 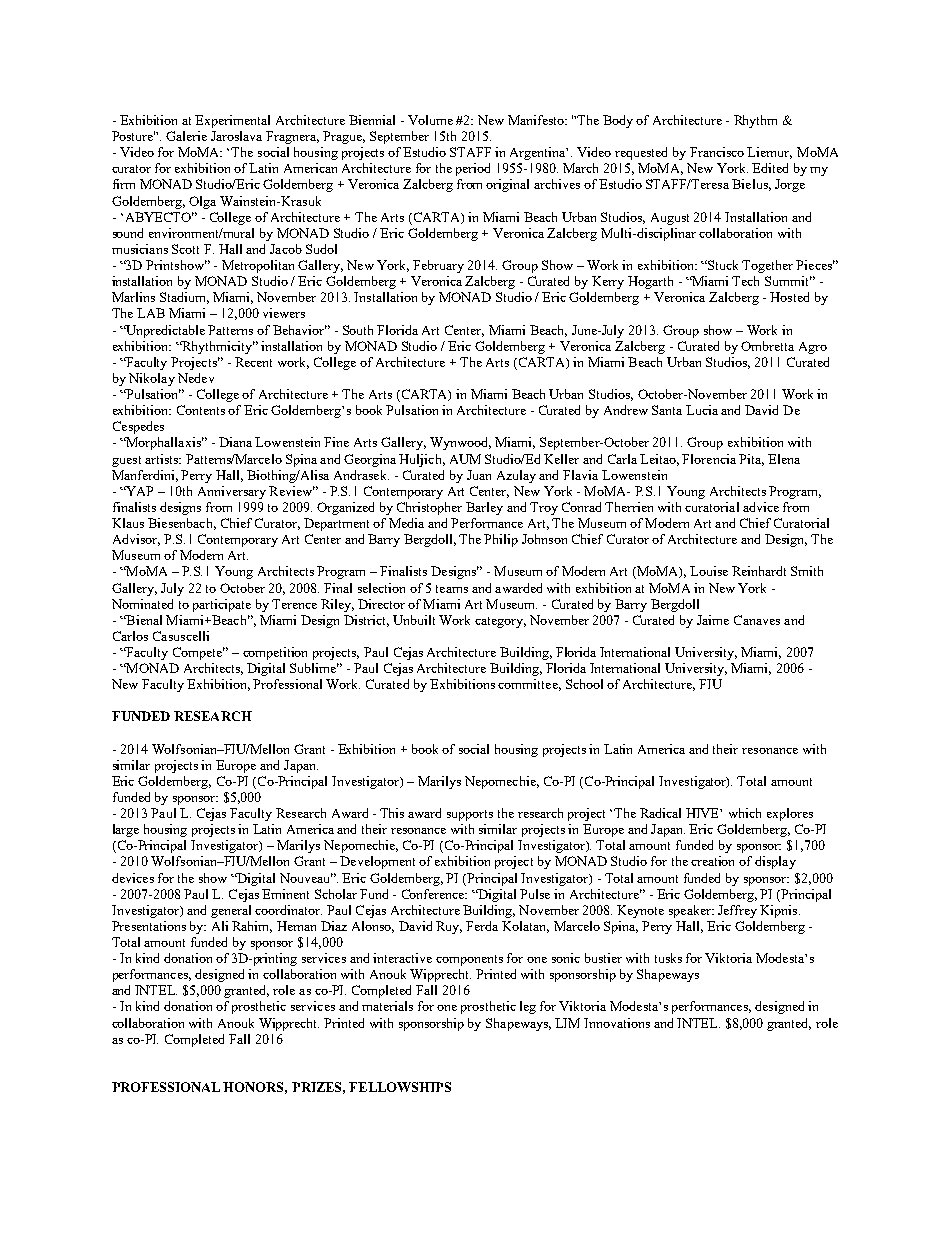 I want to click on large, so click(x=126, y=830).
